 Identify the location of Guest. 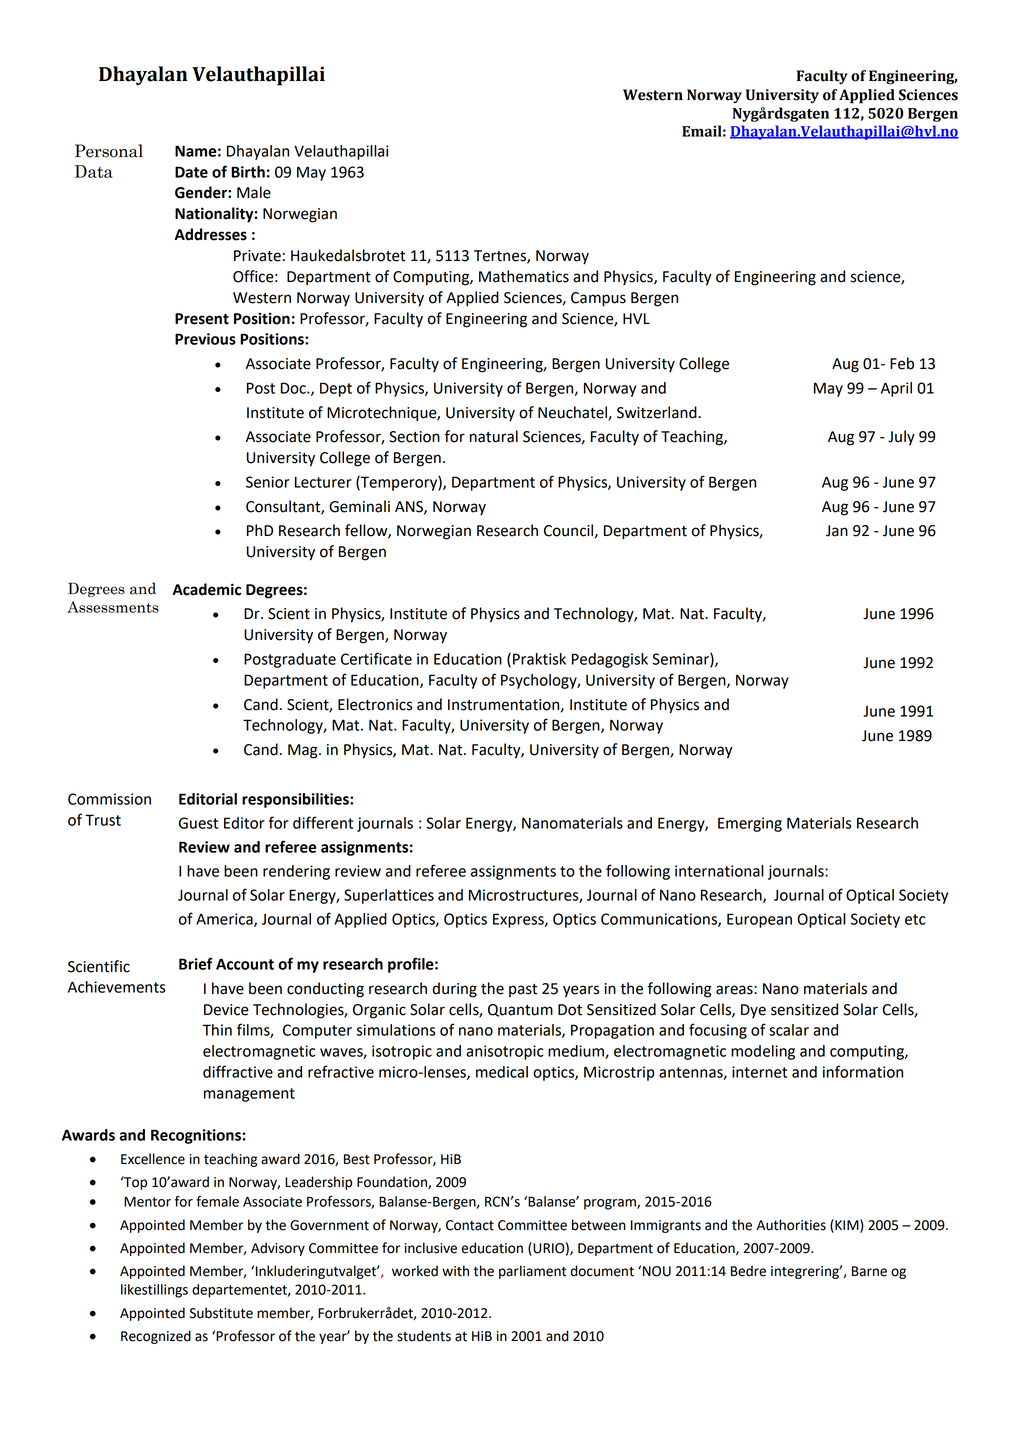
(198, 823).
